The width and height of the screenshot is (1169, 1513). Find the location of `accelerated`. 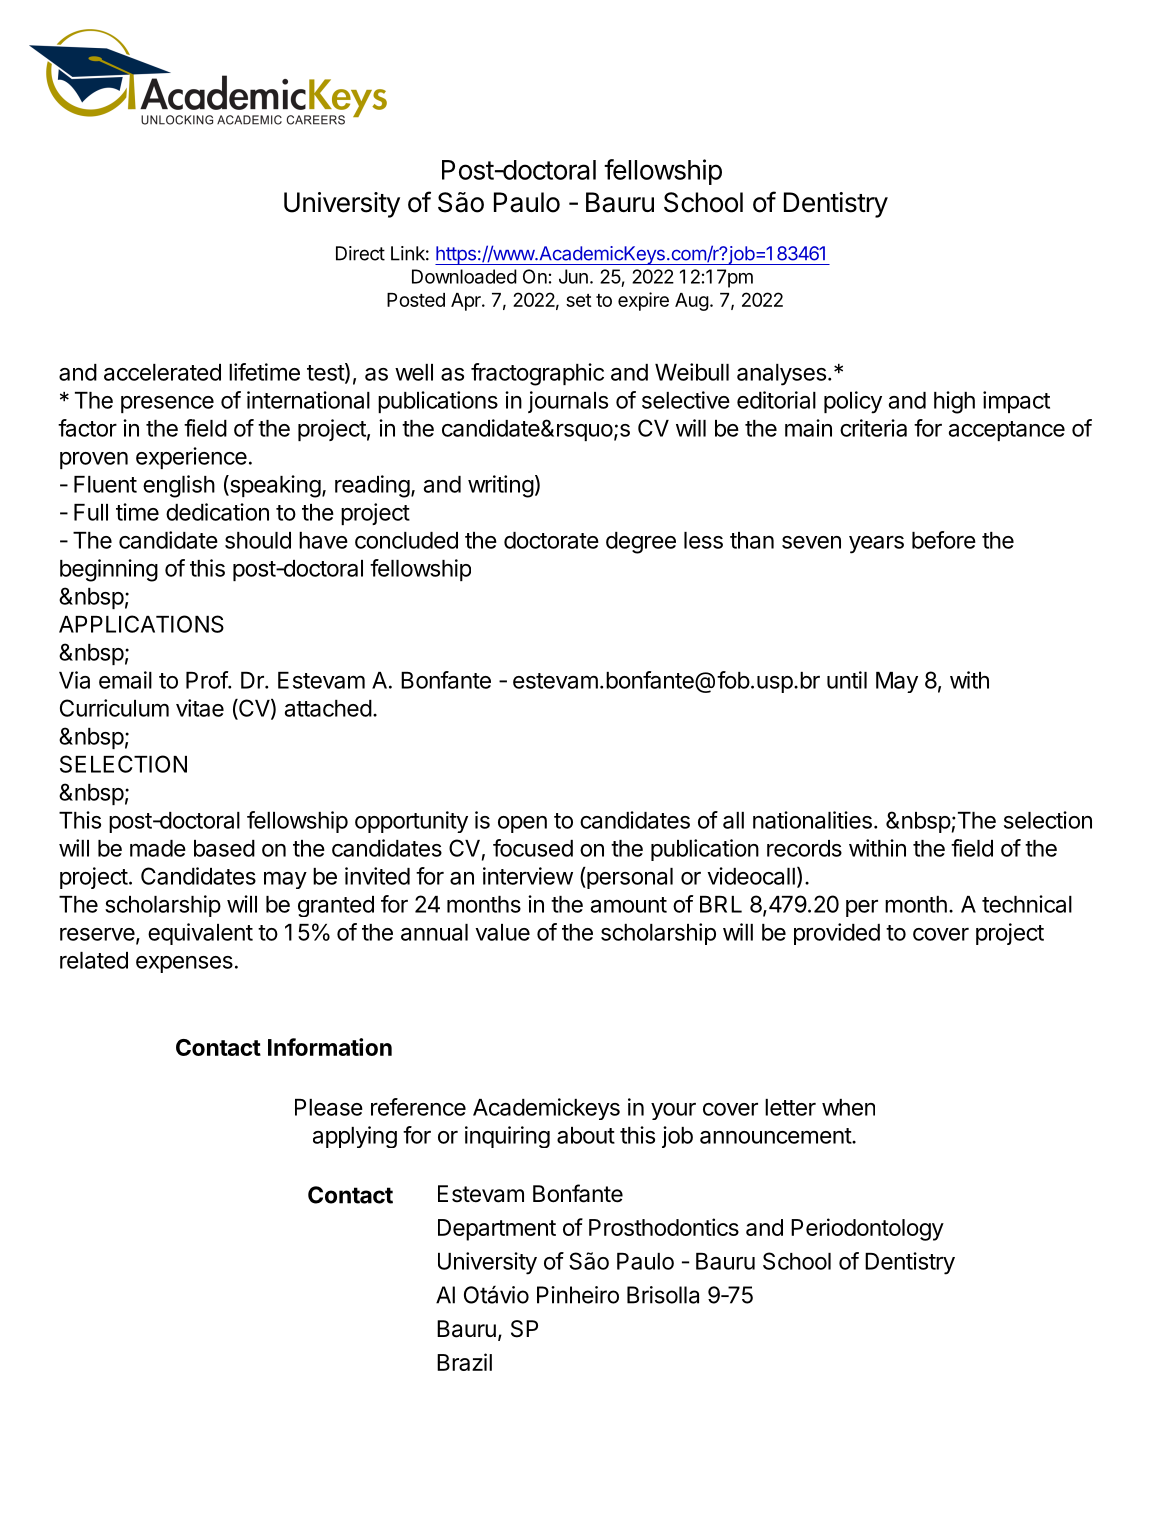

accelerated is located at coordinates (162, 372).
